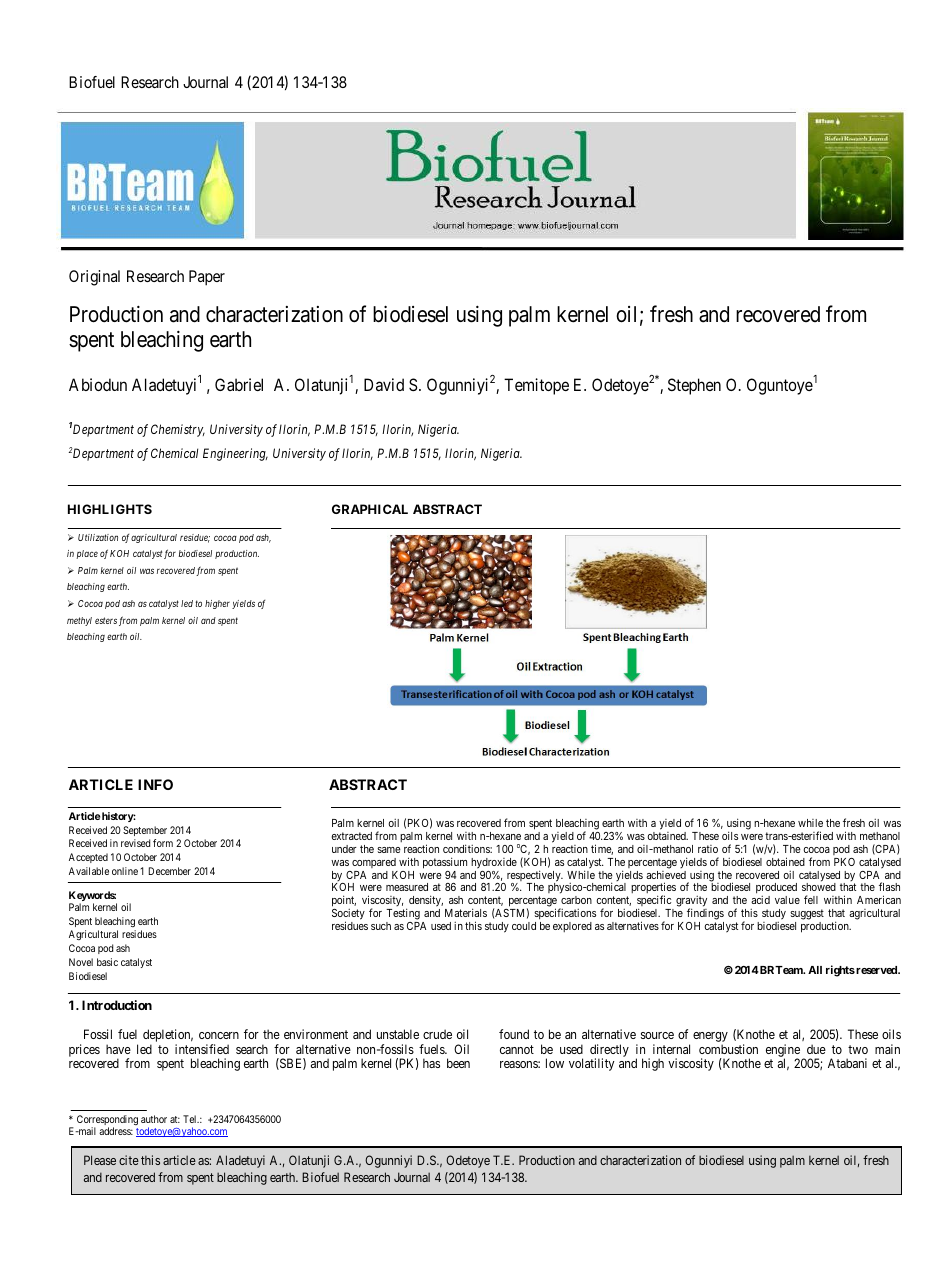 The image size is (952, 1271). What do you see at coordinates (207, 278) in the document?
I see `Paper` at bounding box center [207, 278].
